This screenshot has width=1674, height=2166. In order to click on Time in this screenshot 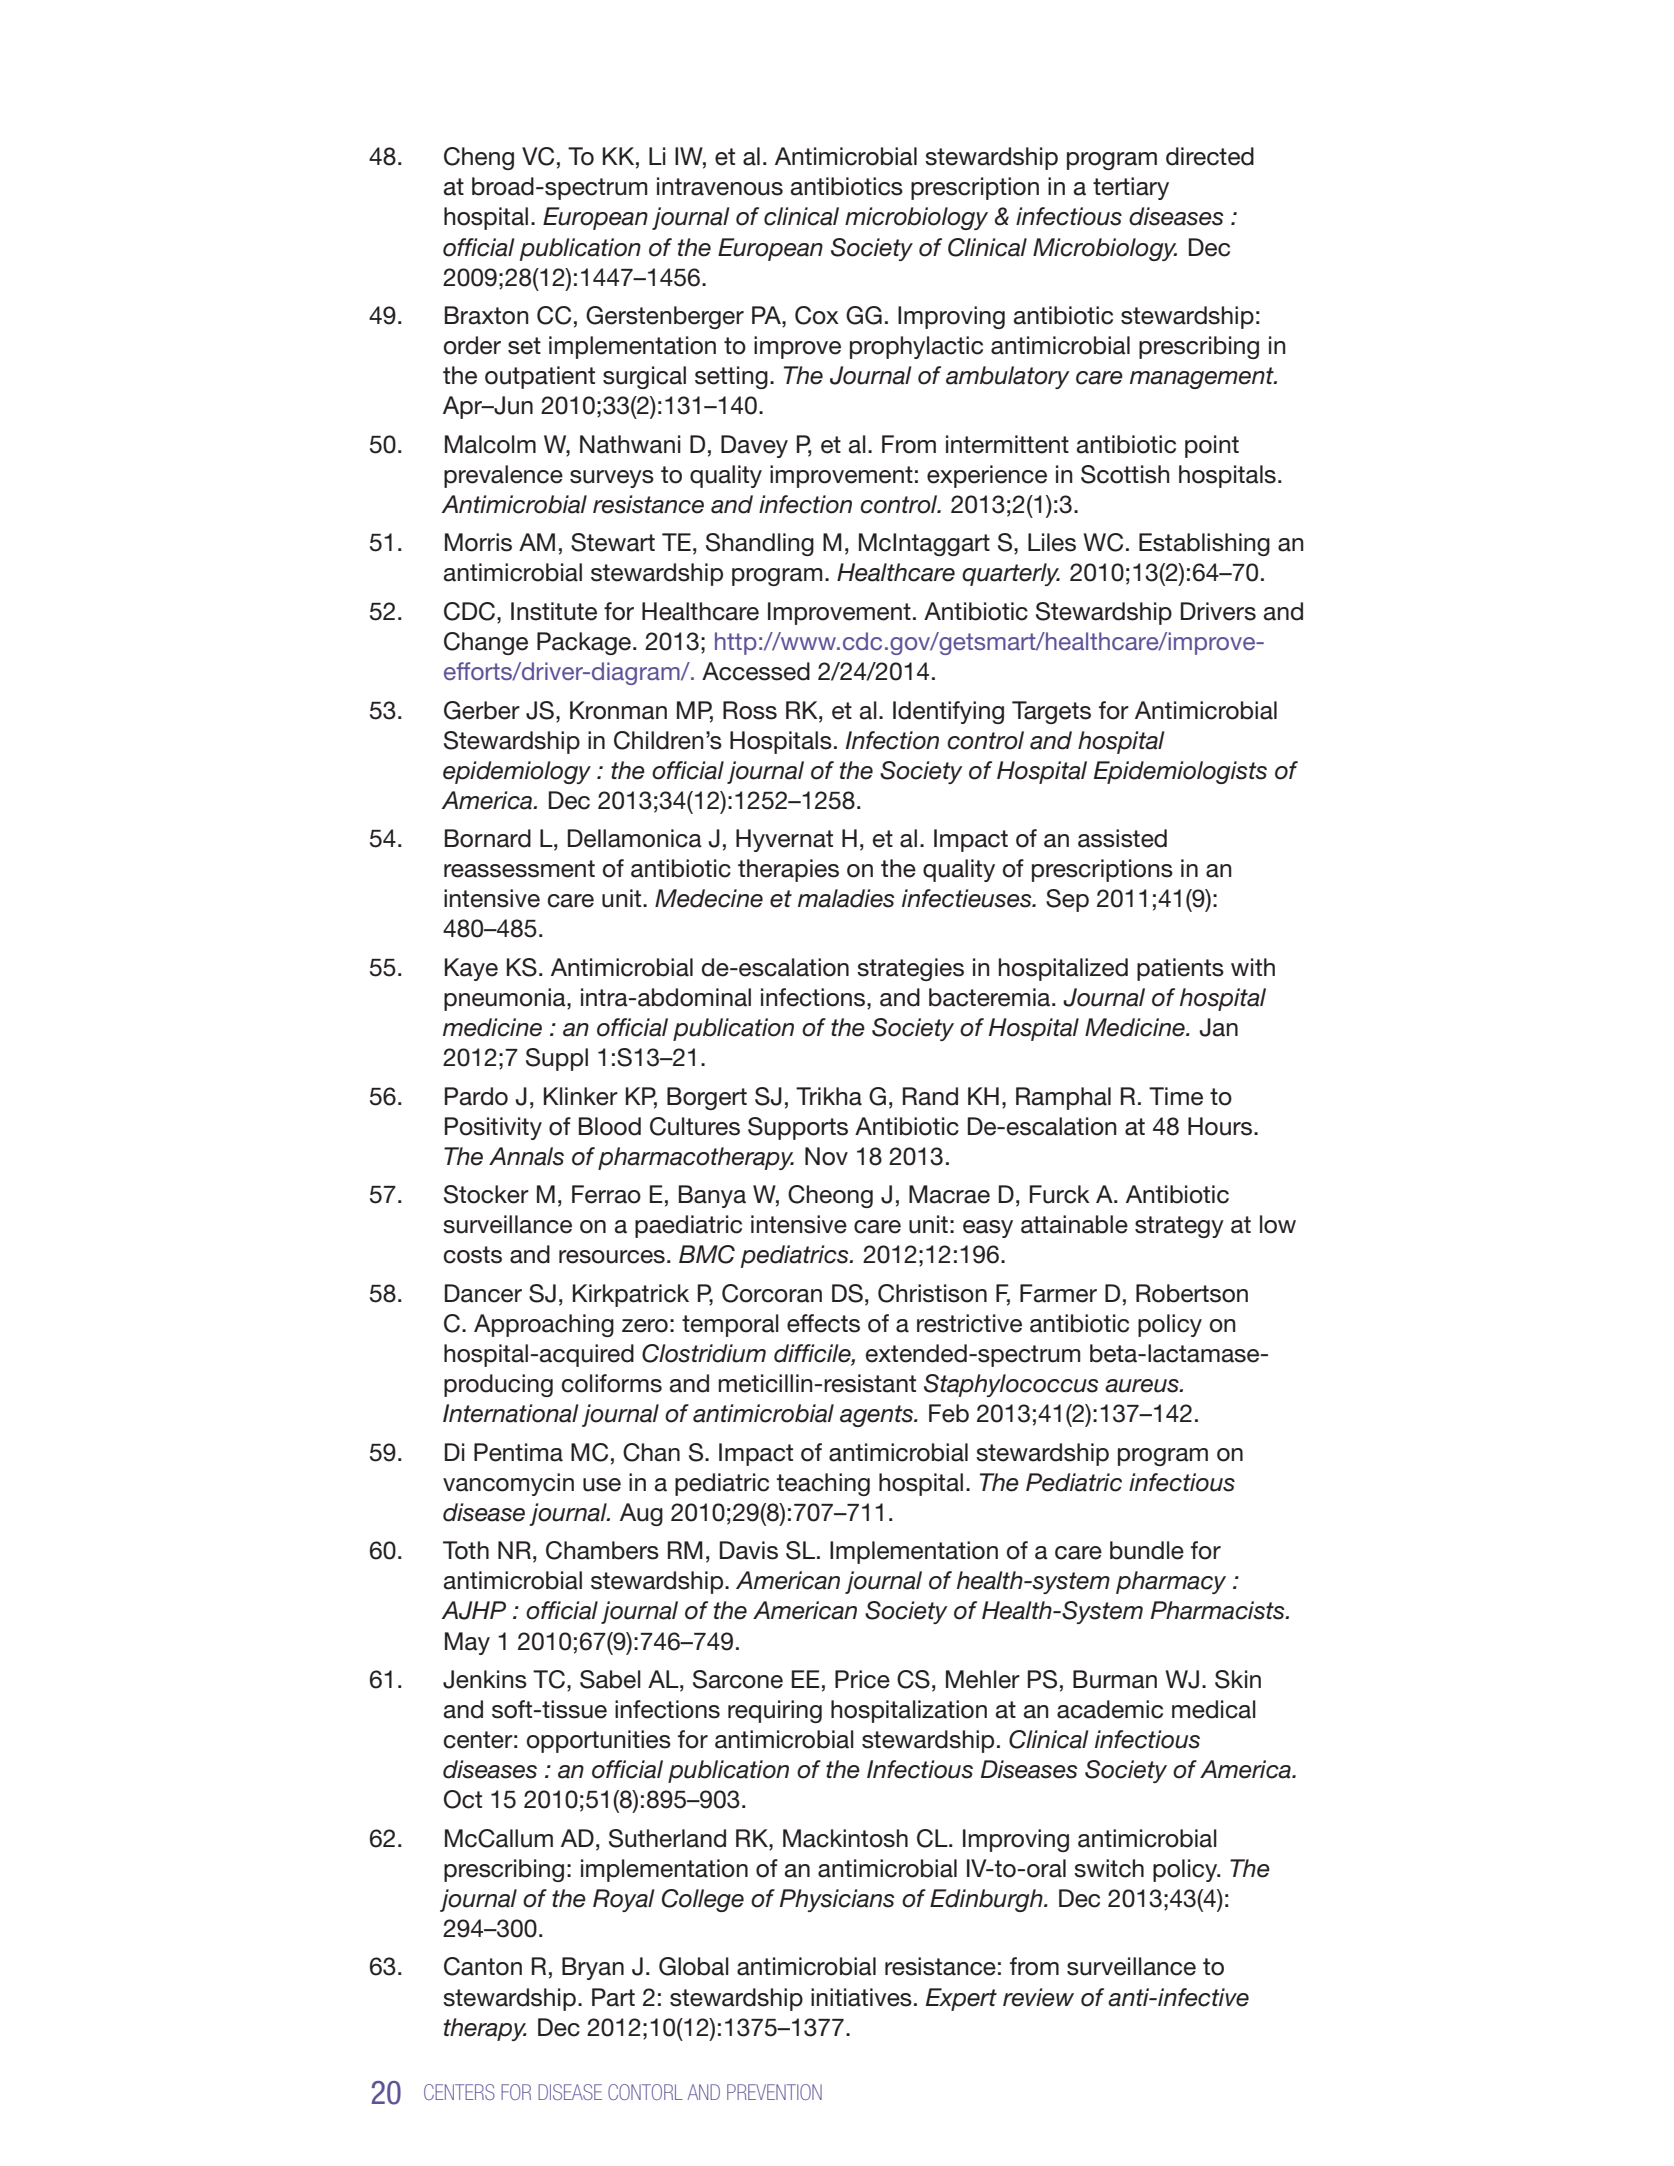, I will do `click(1176, 1096)`.
